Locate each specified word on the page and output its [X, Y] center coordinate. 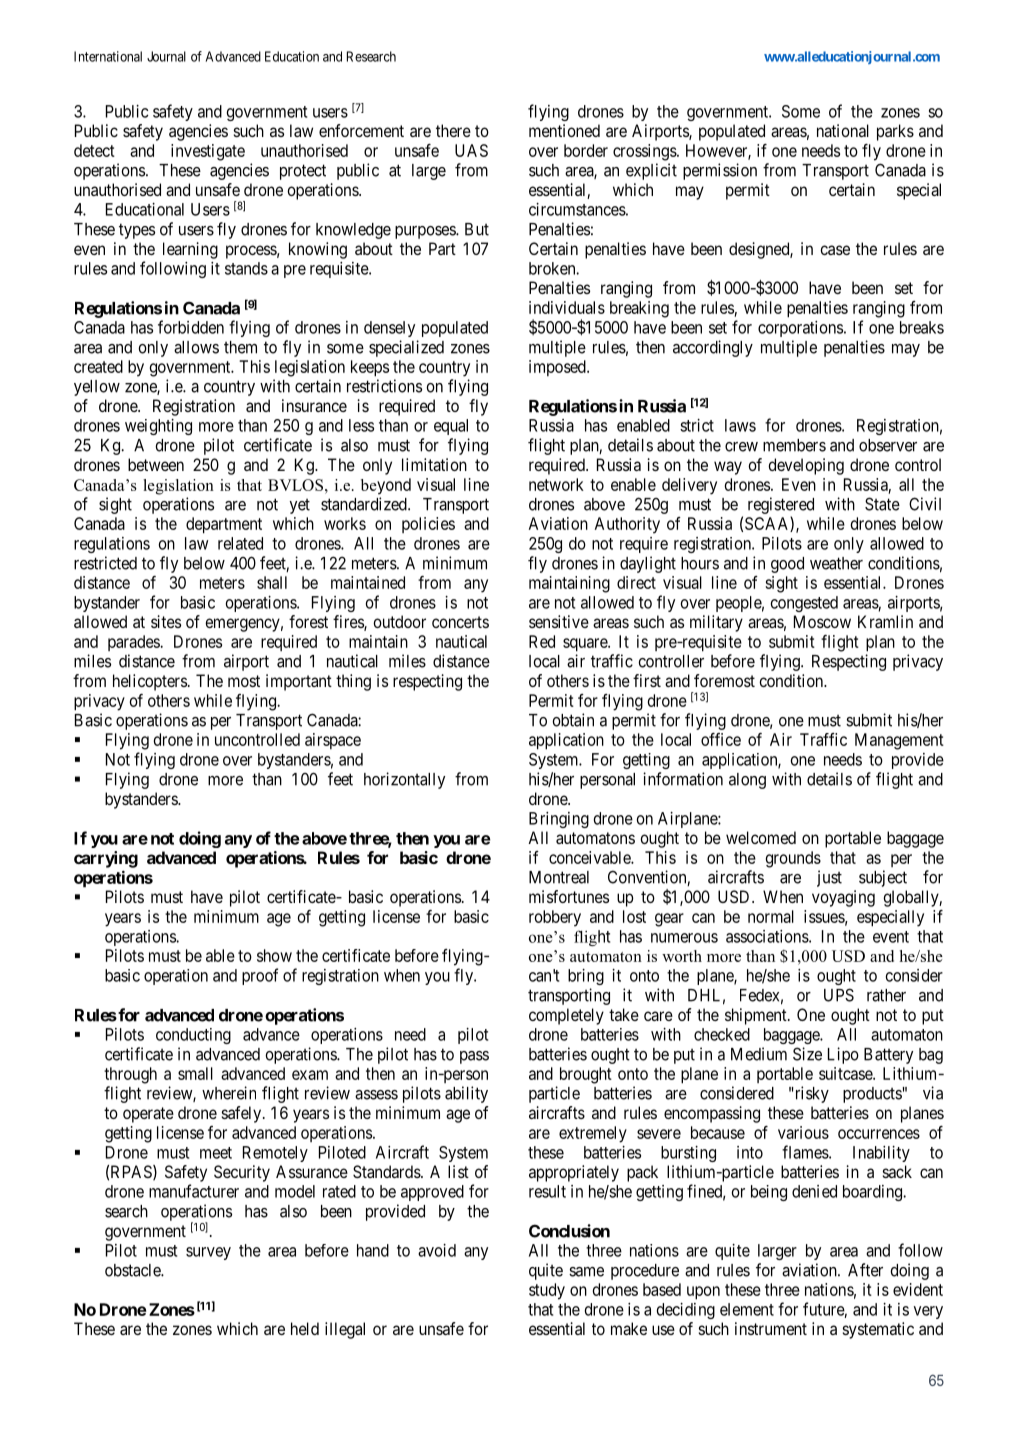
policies [428, 525]
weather [836, 563]
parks [895, 132]
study [547, 1291]
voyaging [843, 898]
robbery [555, 918]
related [240, 543]
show [274, 955]
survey [208, 1253]
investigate [208, 152]
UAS [471, 150]
